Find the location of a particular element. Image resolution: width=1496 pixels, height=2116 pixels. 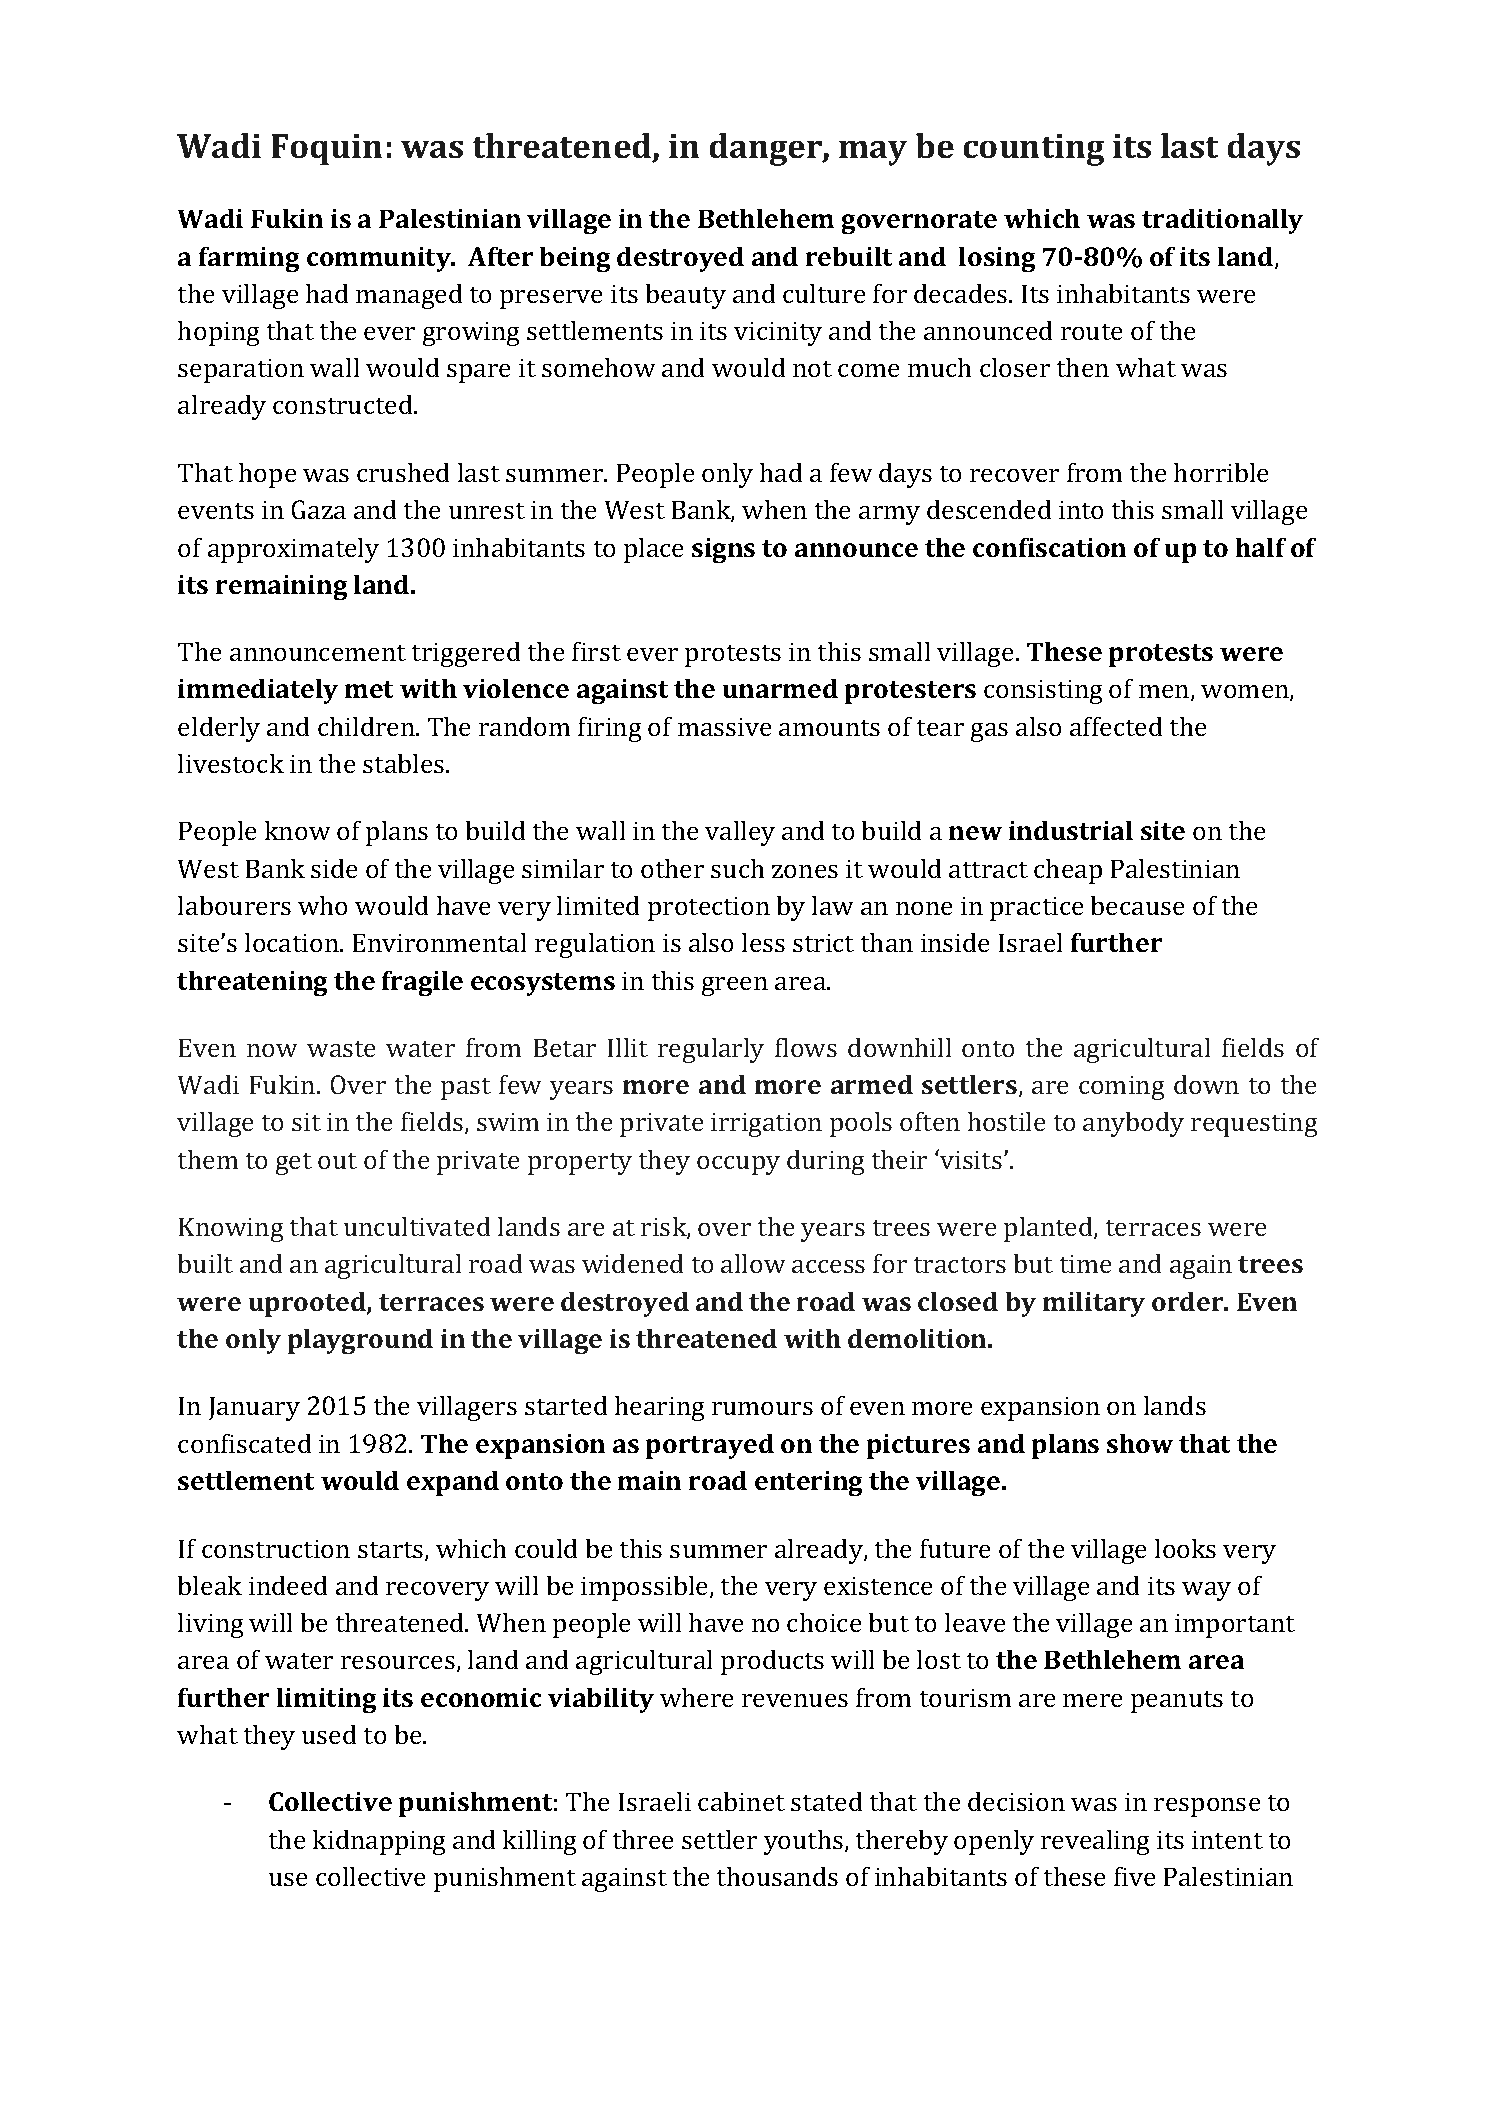

youths is located at coordinates (803, 1842).
